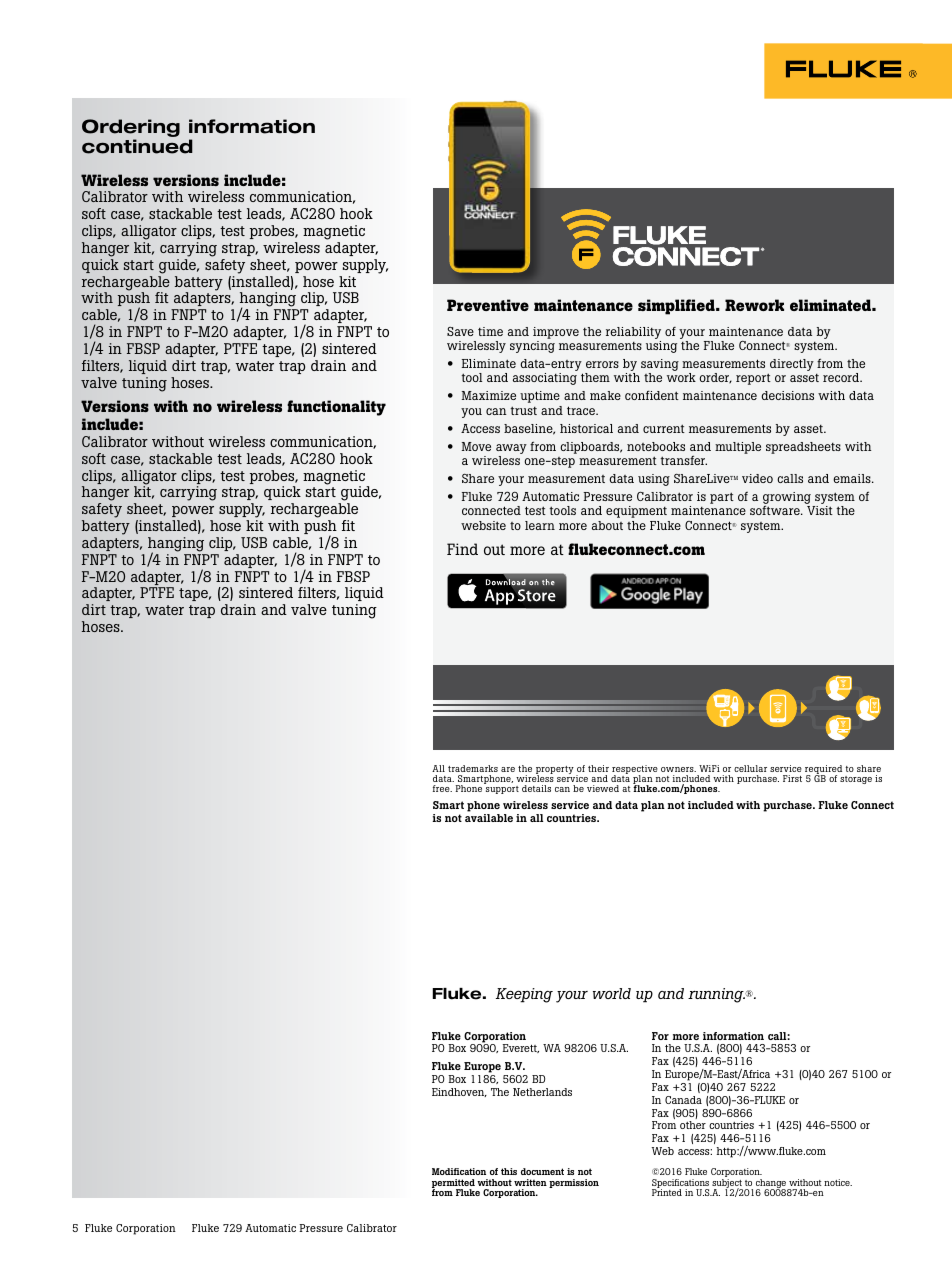  What do you see at coordinates (489, 818) in the screenshot?
I see `available` at bounding box center [489, 818].
